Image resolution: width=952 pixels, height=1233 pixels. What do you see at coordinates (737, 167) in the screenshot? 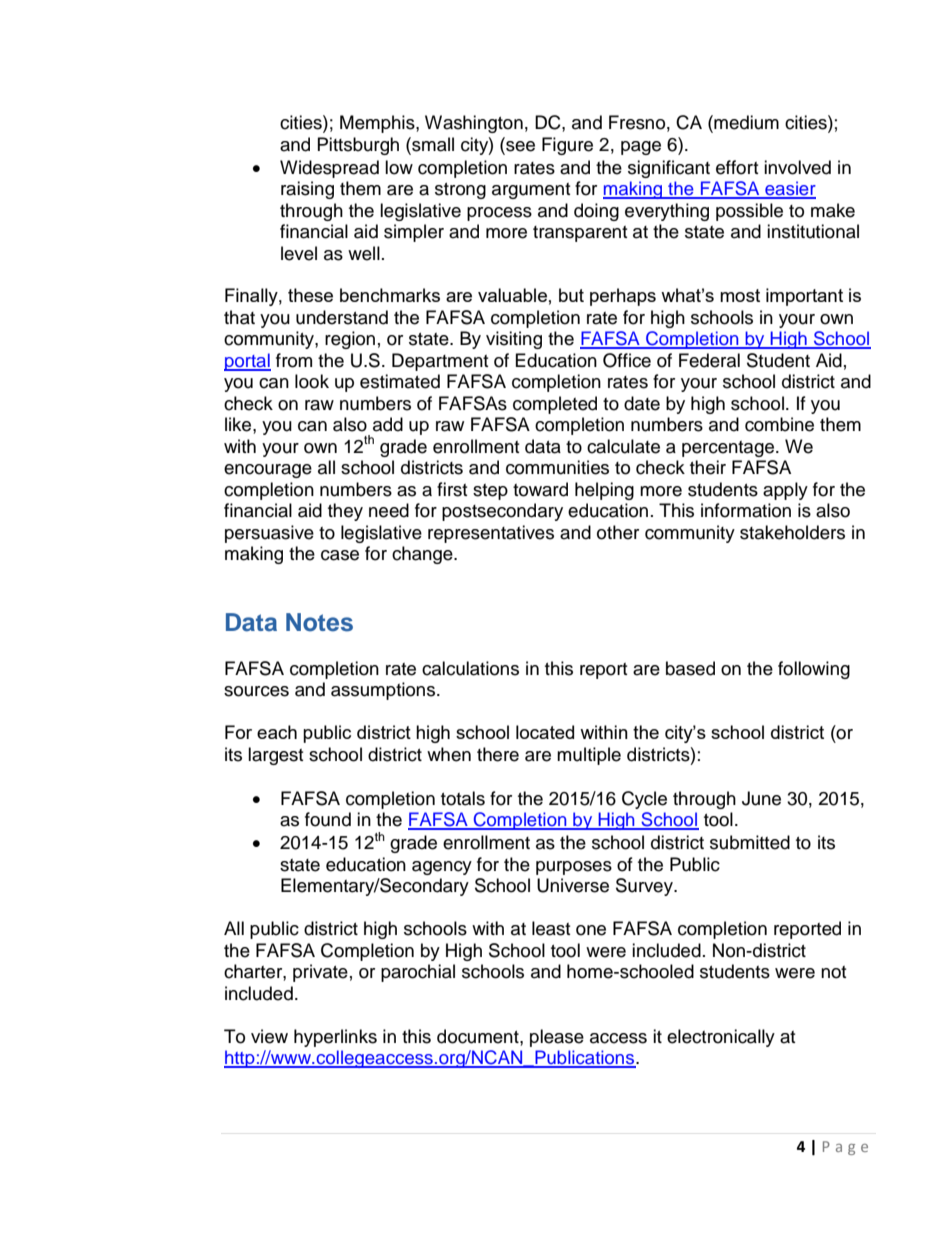
I see `effort` at bounding box center [737, 167].
